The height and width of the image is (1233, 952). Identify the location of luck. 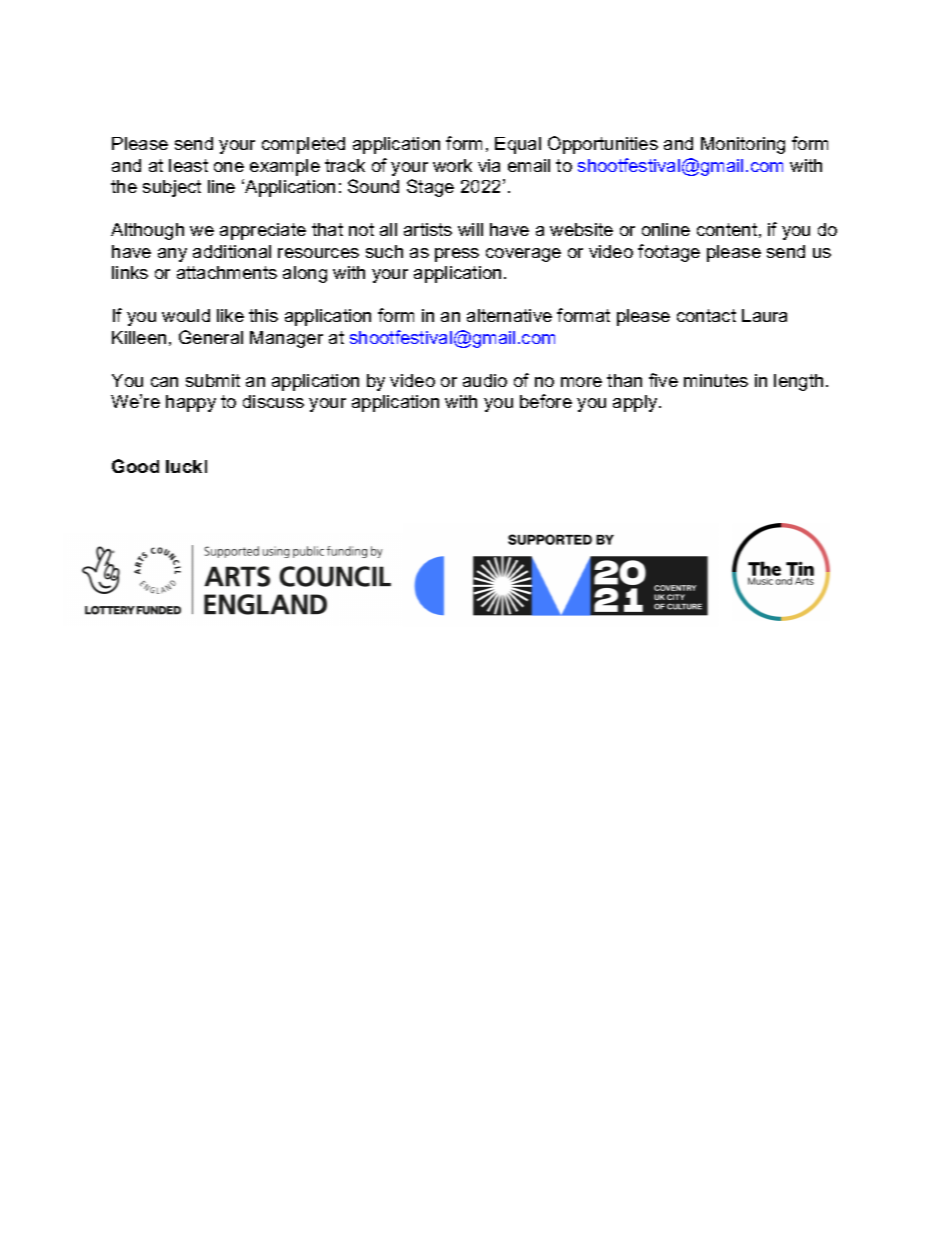
(184, 466).
